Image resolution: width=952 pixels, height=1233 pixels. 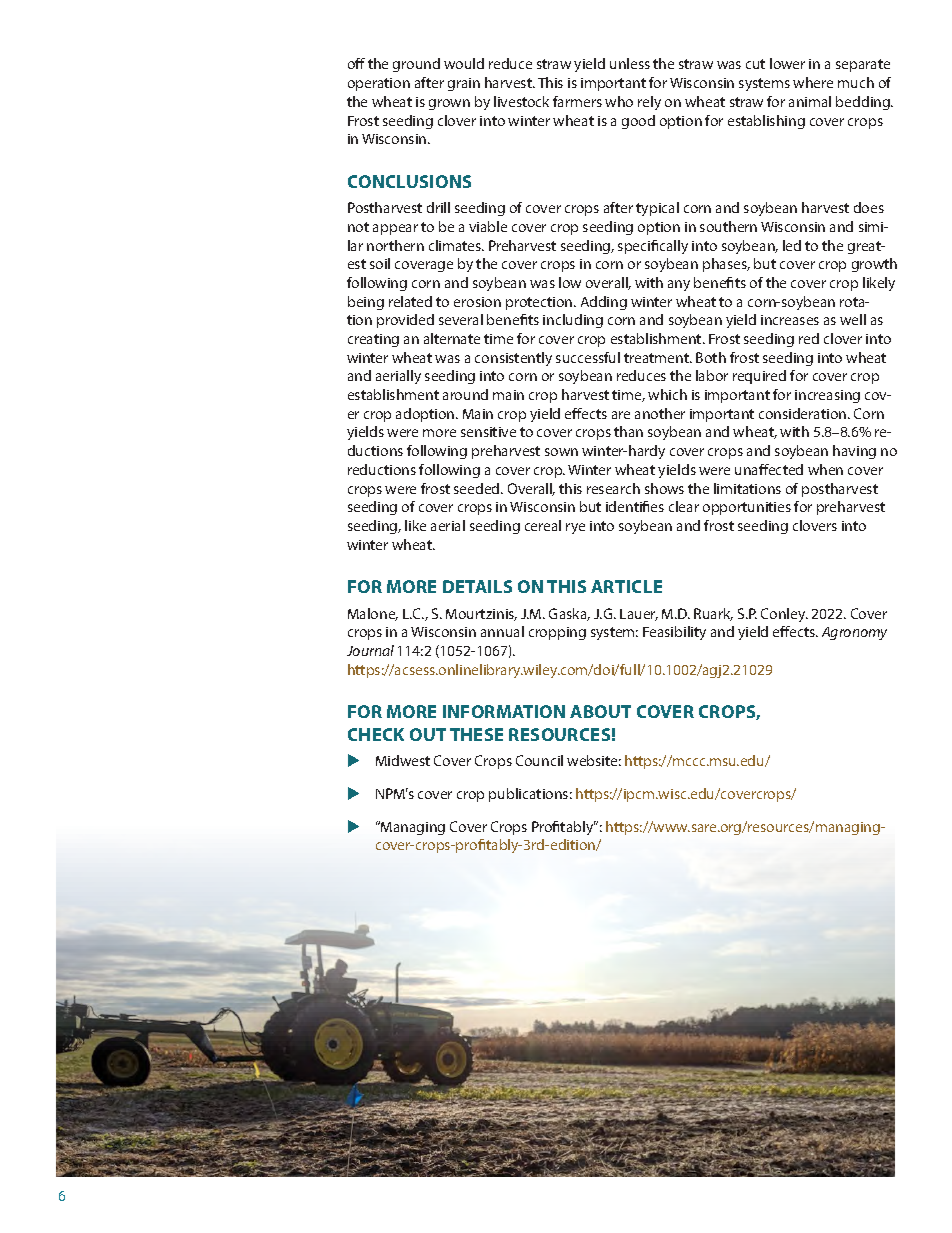 I want to click on where, so click(x=813, y=82).
